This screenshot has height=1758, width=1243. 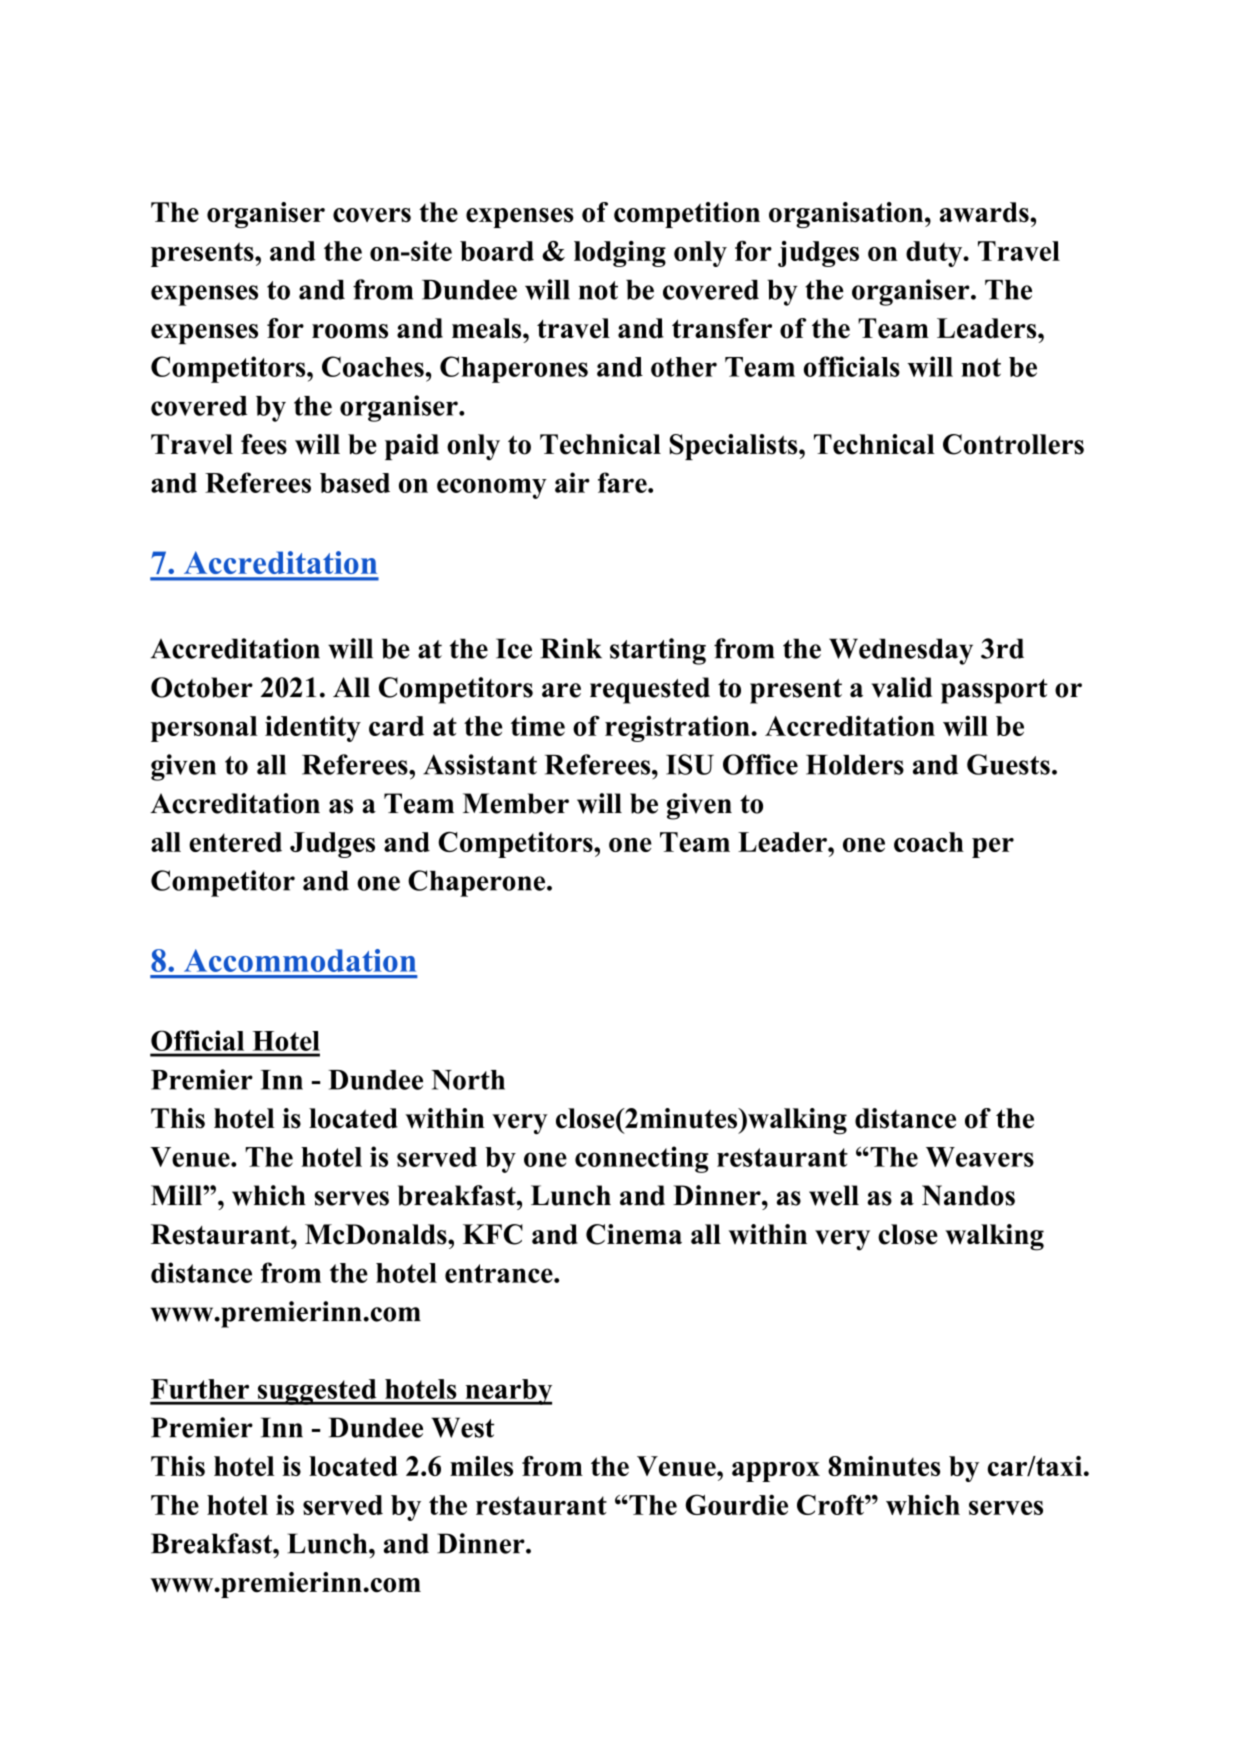 What do you see at coordinates (507, 1392) in the screenshot?
I see `nearby` at bounding box center [507, 1392].
